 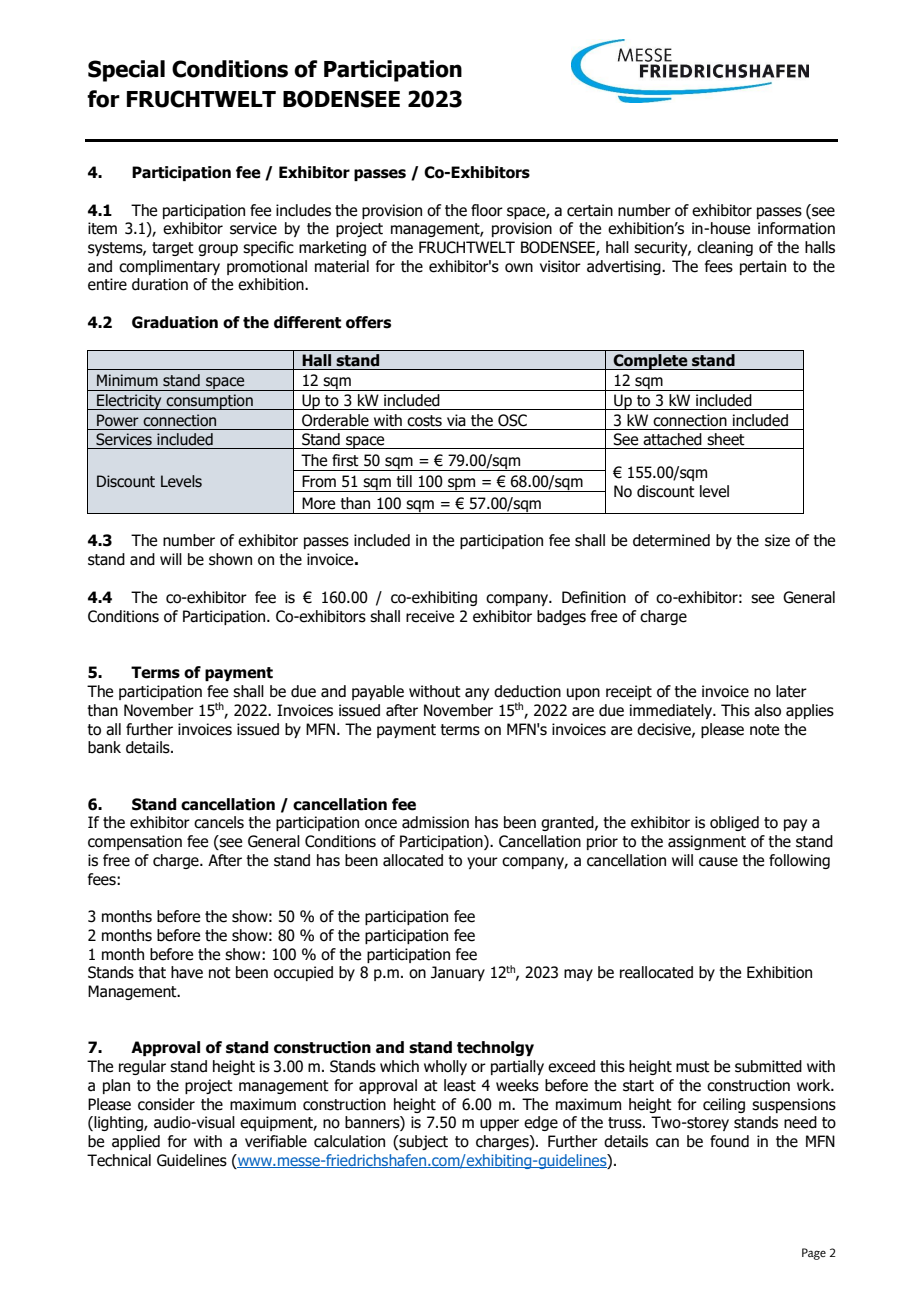 I want to click on bank, so click(x=104, y=747).
